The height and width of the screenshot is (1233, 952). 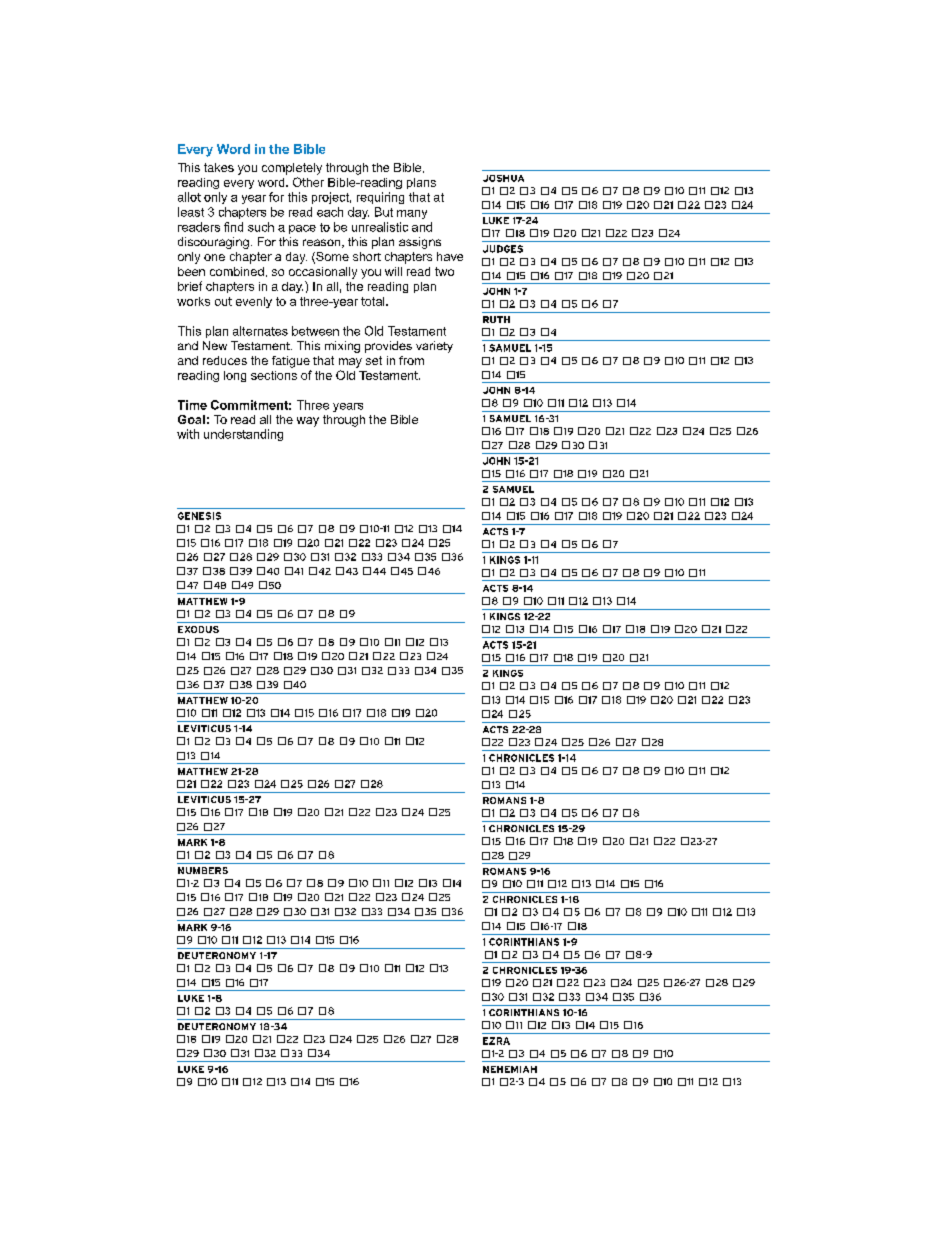 I want to click on EXODUS, so click(x=198, y=629).
